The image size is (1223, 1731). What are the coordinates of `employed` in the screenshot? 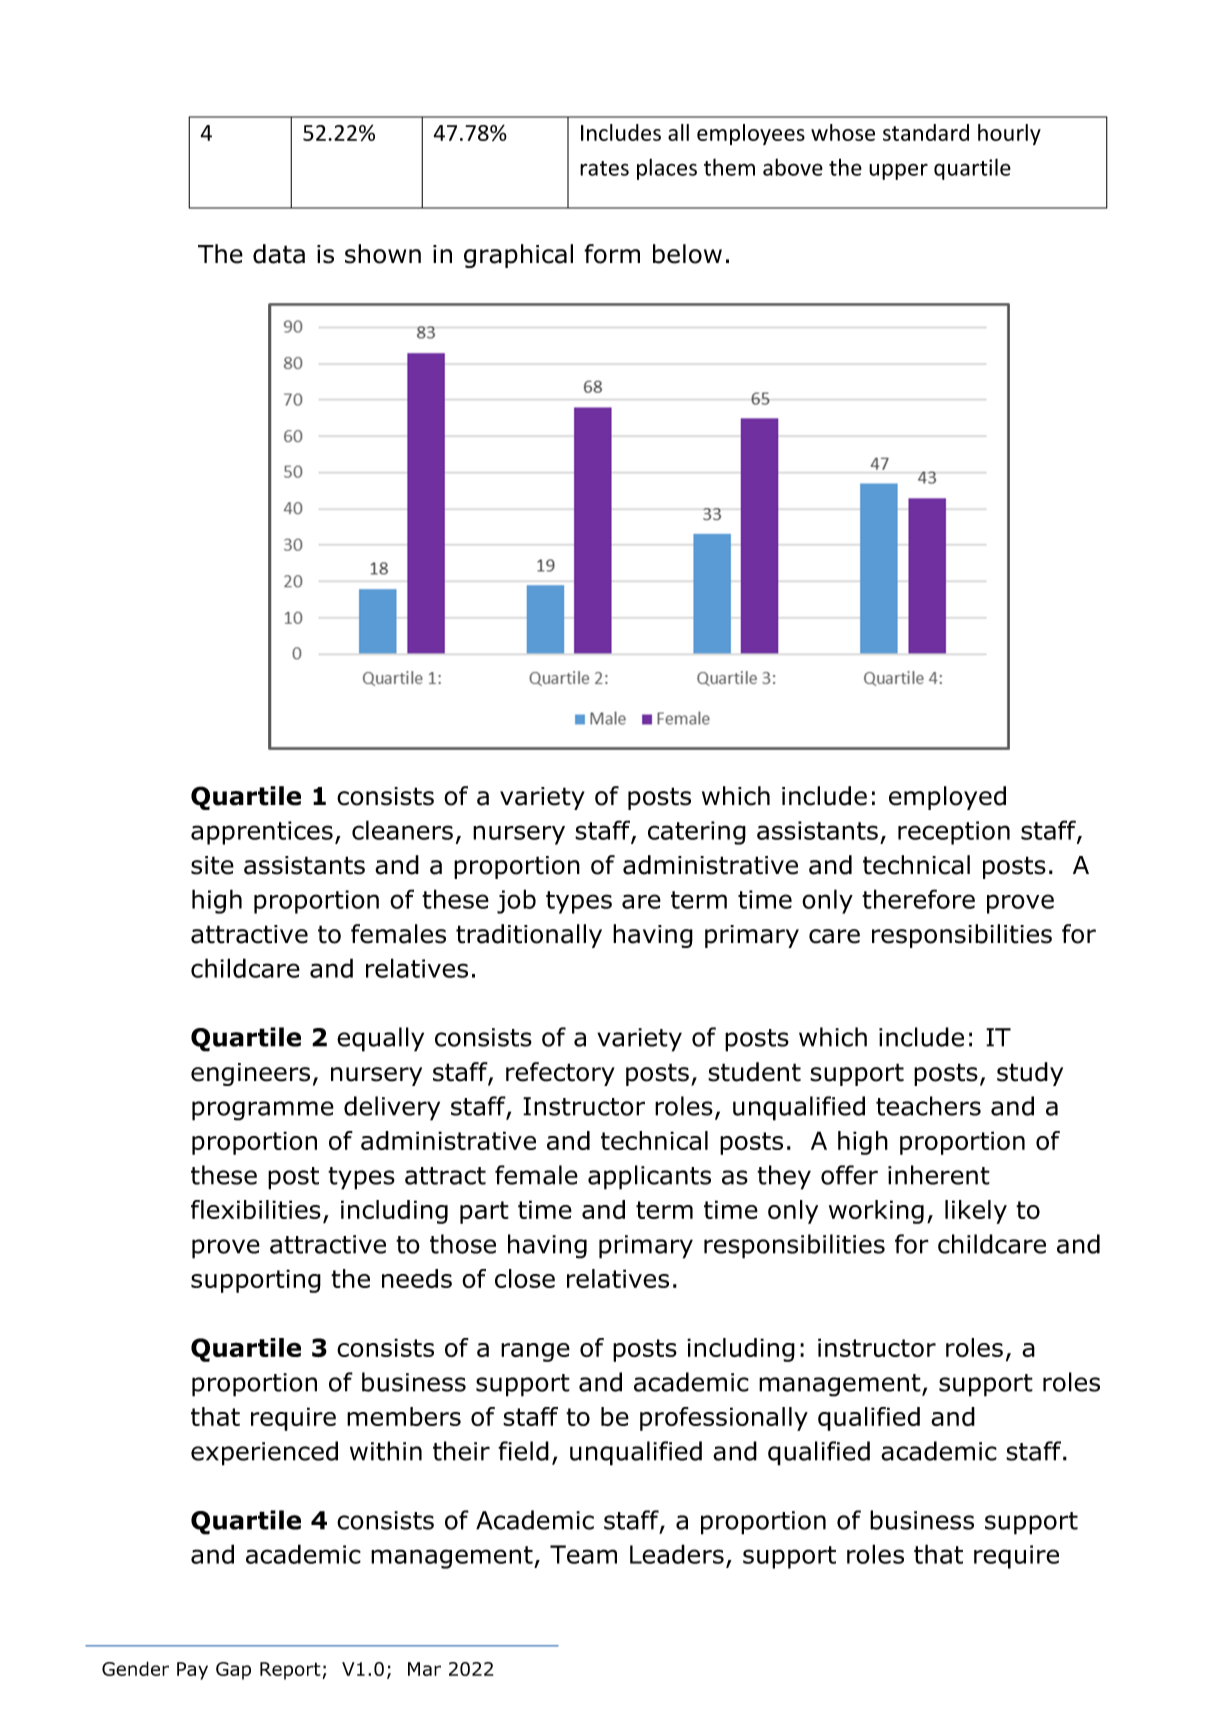 It's located at (947, 798).
